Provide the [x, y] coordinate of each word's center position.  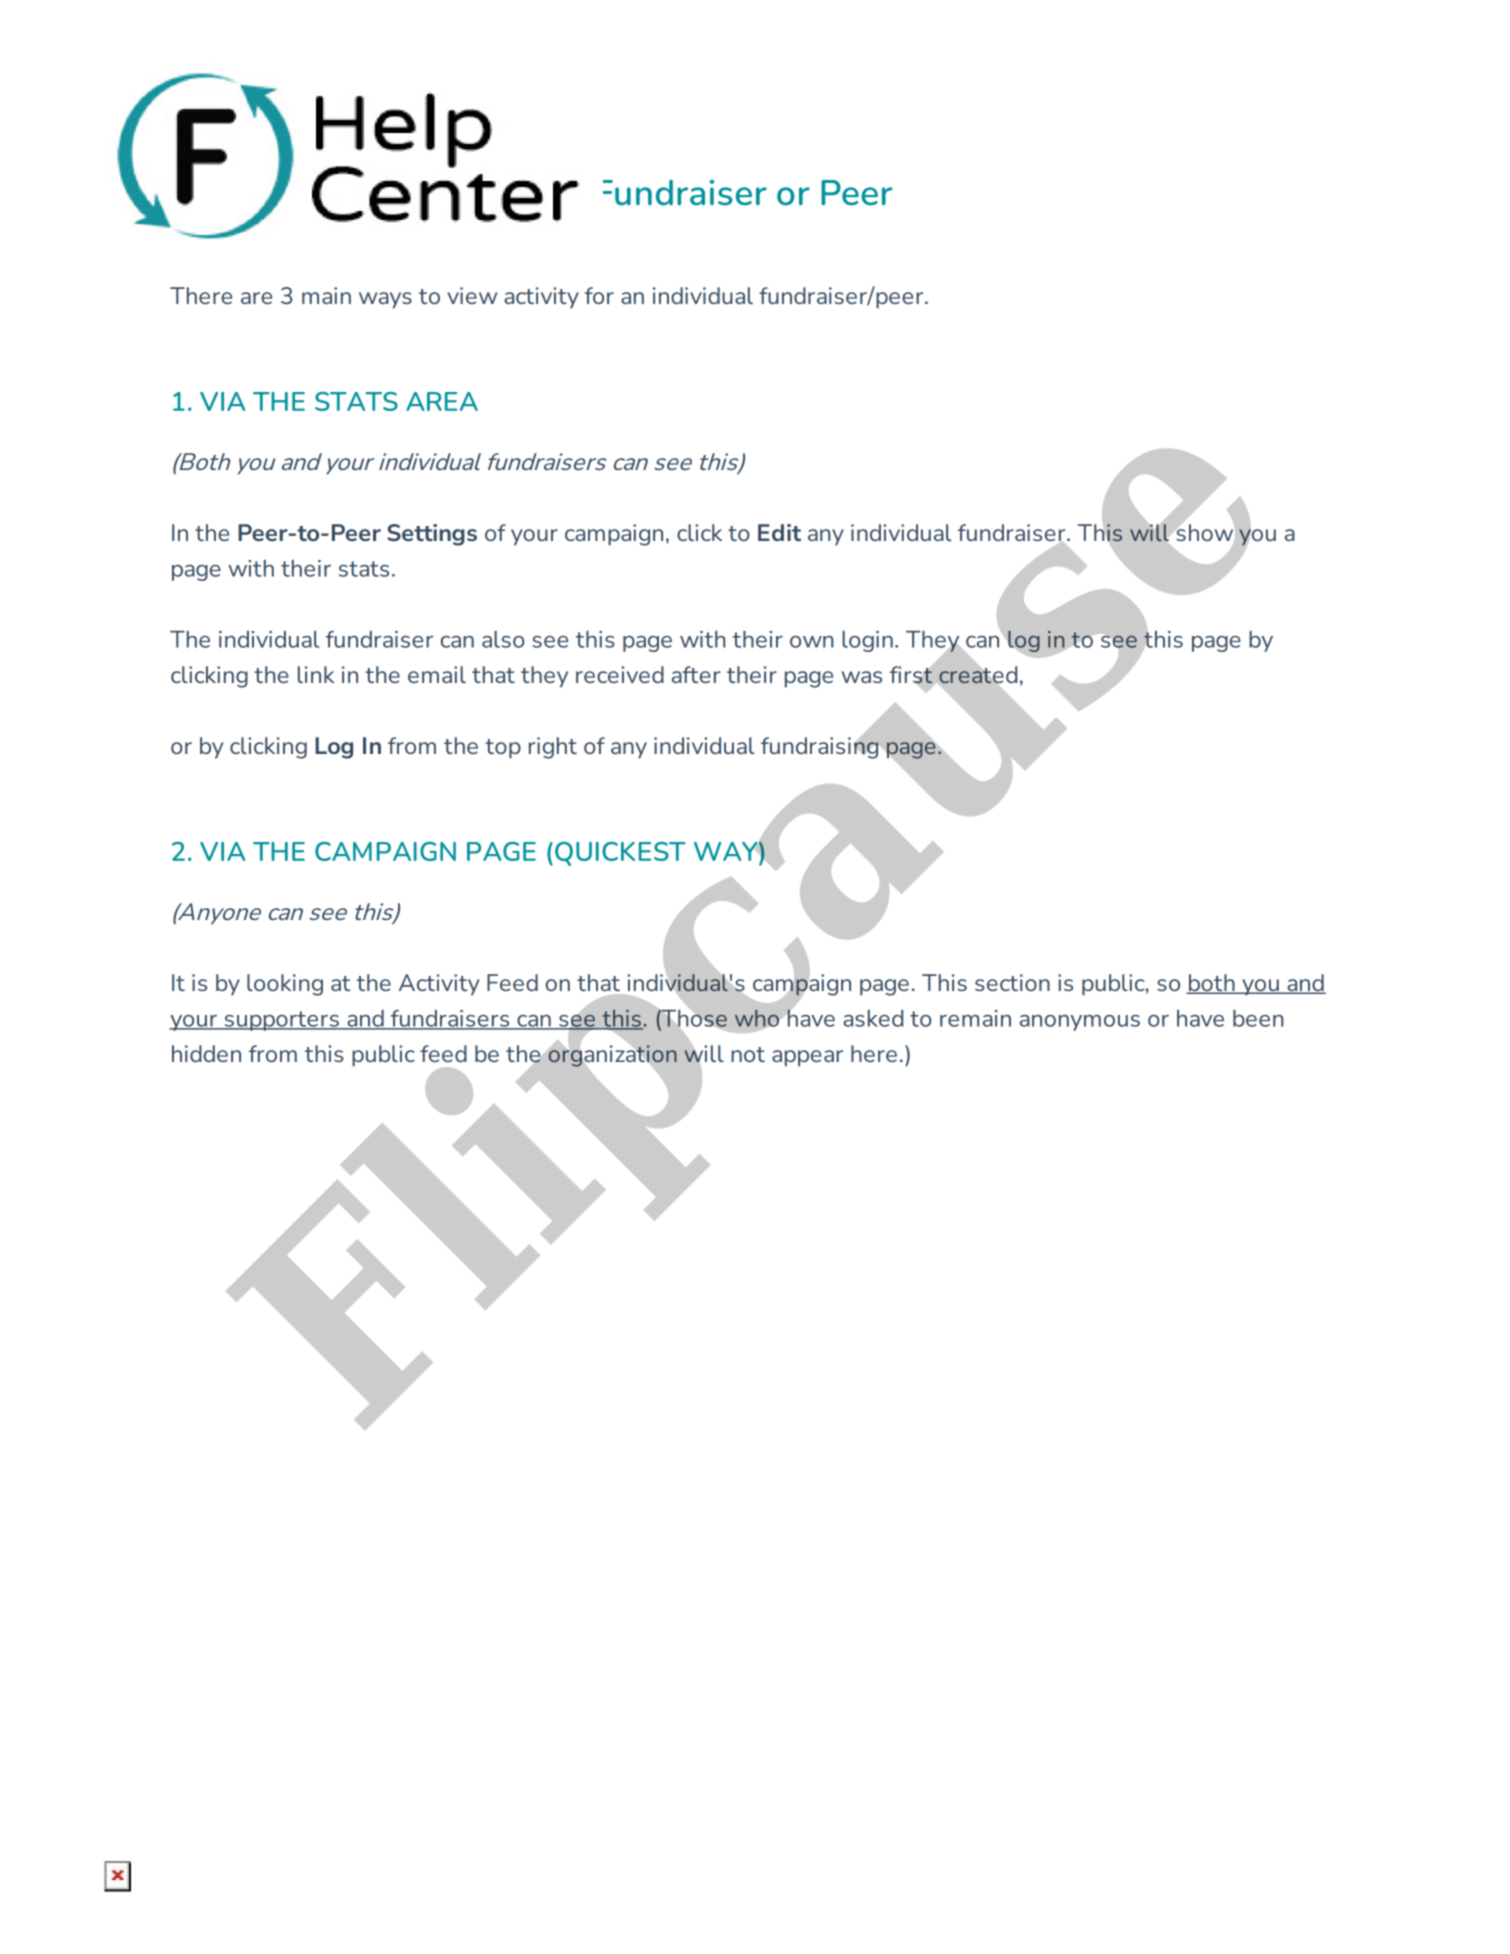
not [748, 1054]
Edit [779, 532]
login [867, 641]
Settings [432, 535]
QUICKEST [620, 854]
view [472, 295]
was [862, 677]
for [599, 295]
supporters [281, 1021]
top [503, 749]
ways [385, 300]
